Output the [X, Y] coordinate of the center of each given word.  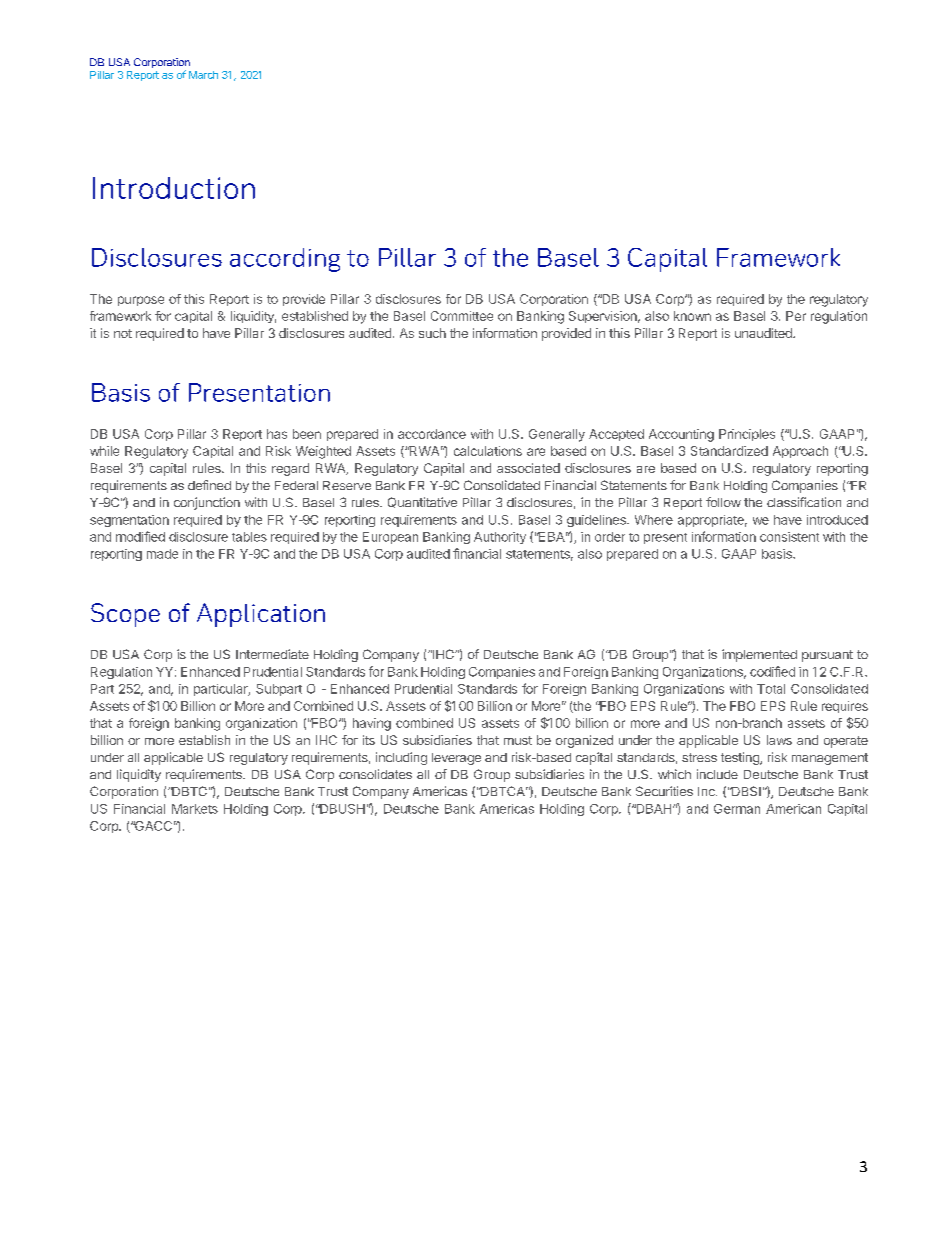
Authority [500, 538]
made [162, 554]
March [203, 75]
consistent [789, 537]
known [692, 316]
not [123, 333]
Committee [462, 316]
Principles [747, 435]
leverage [456, 759]
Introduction [174, 188]
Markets [195, 809]
